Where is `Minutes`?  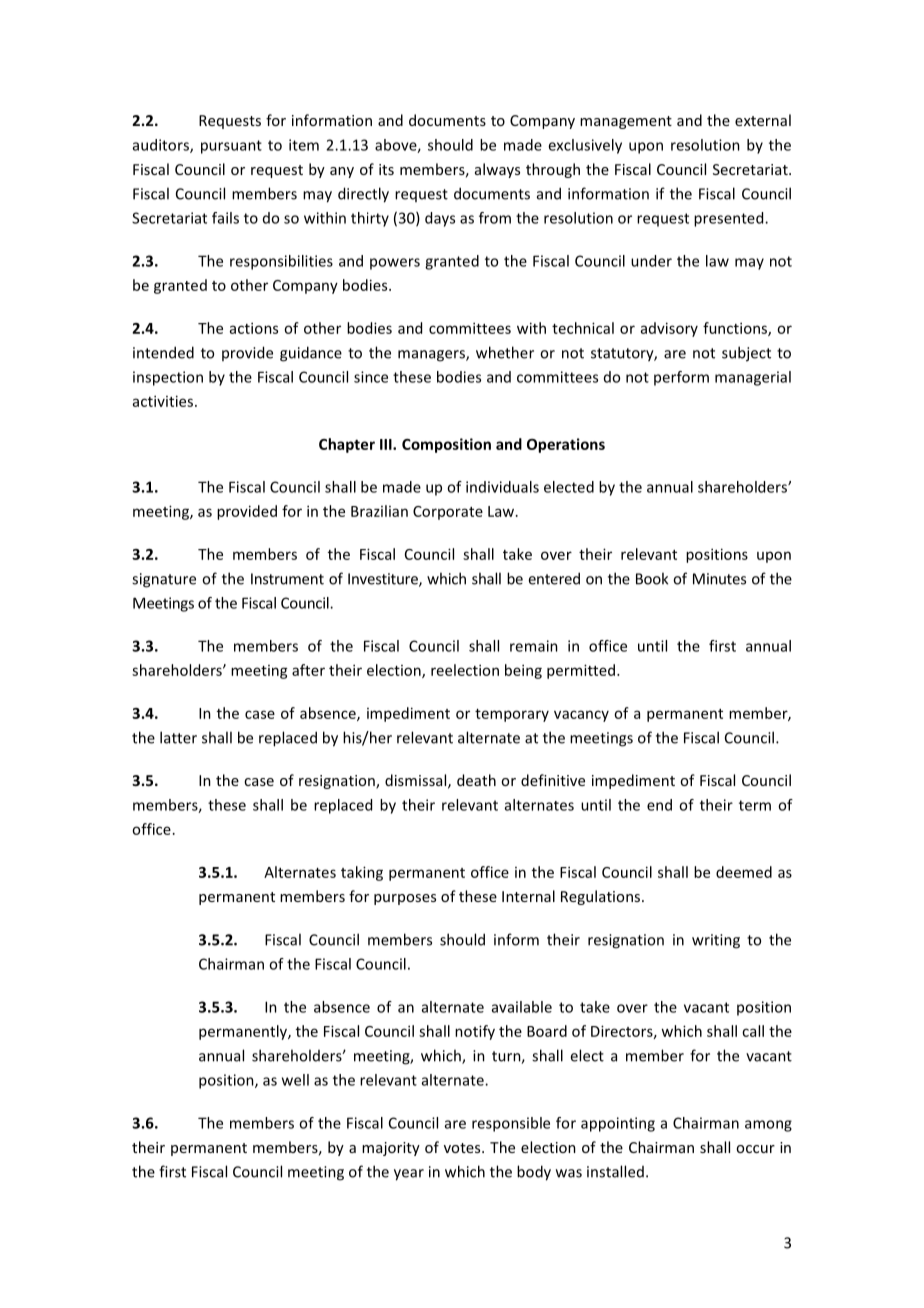
Minutes is located at coordinates (719, 579).
